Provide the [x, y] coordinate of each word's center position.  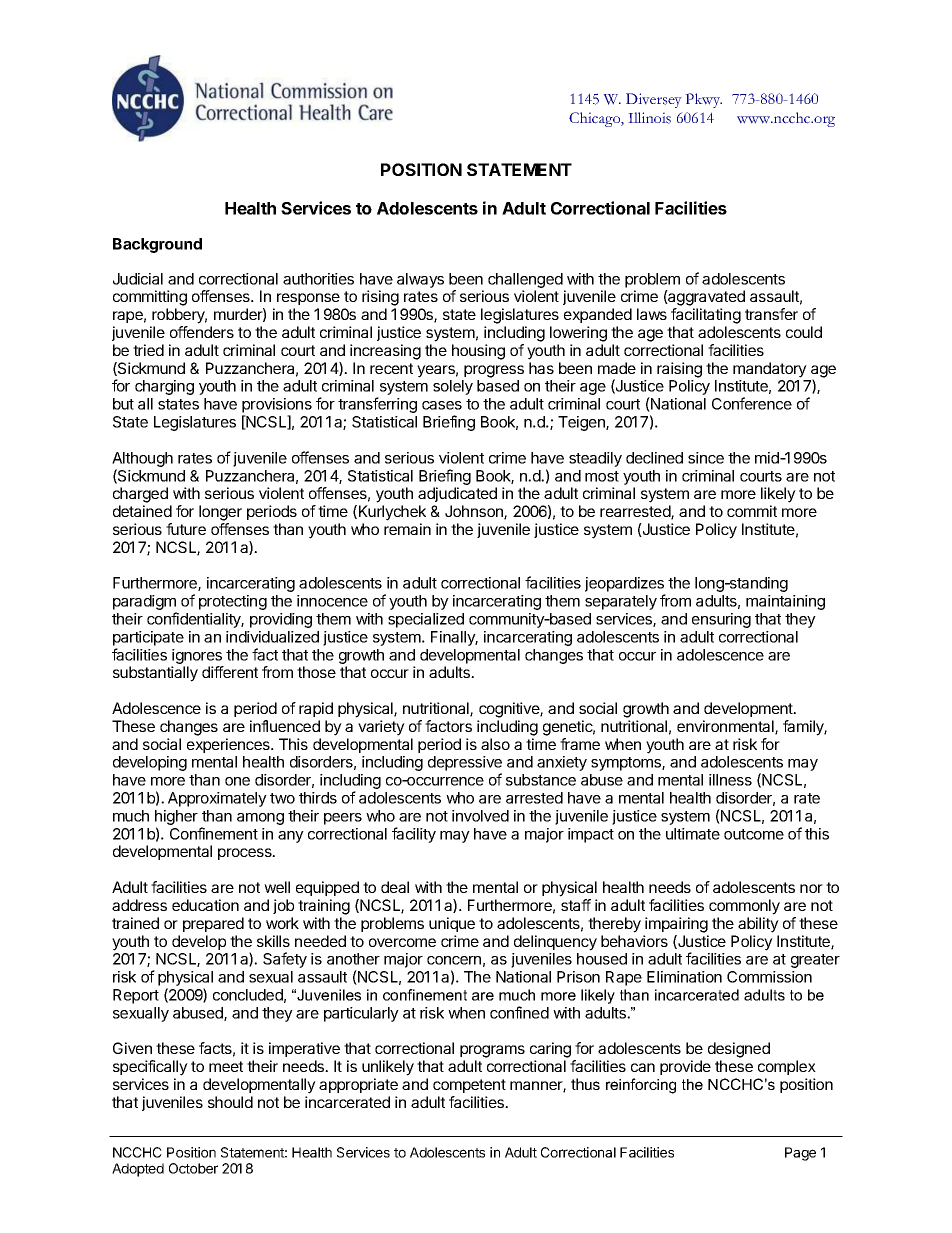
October [193, 1168]
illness [730, 780]
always [420, 280]
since [706, 458]
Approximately [217, 799]
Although [142, 461]
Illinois [649, 118]
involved [480, 816]
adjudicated [457, 494]
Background [157, 245]
